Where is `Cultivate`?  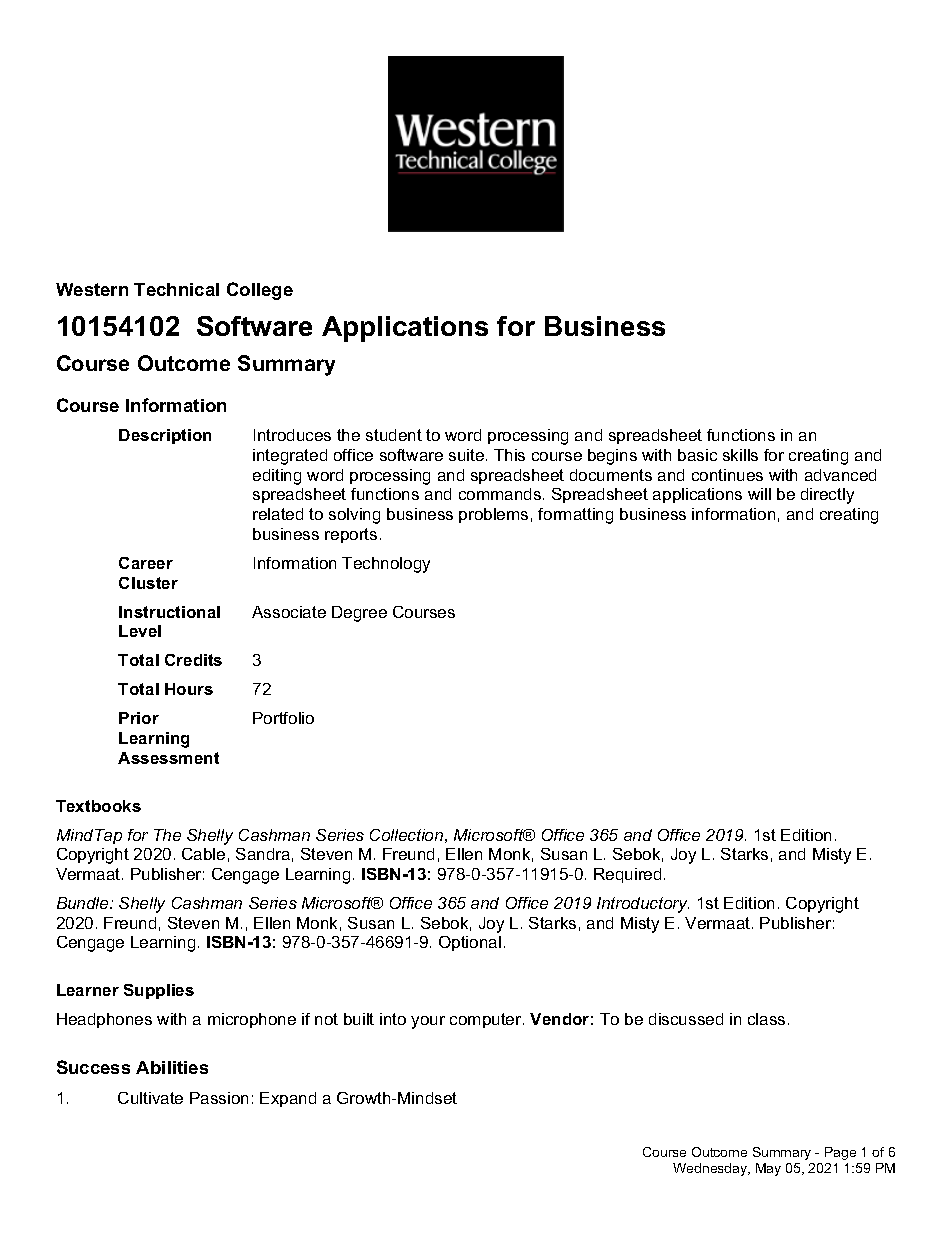 Cultivate is located at coordinates (150, 1098).
